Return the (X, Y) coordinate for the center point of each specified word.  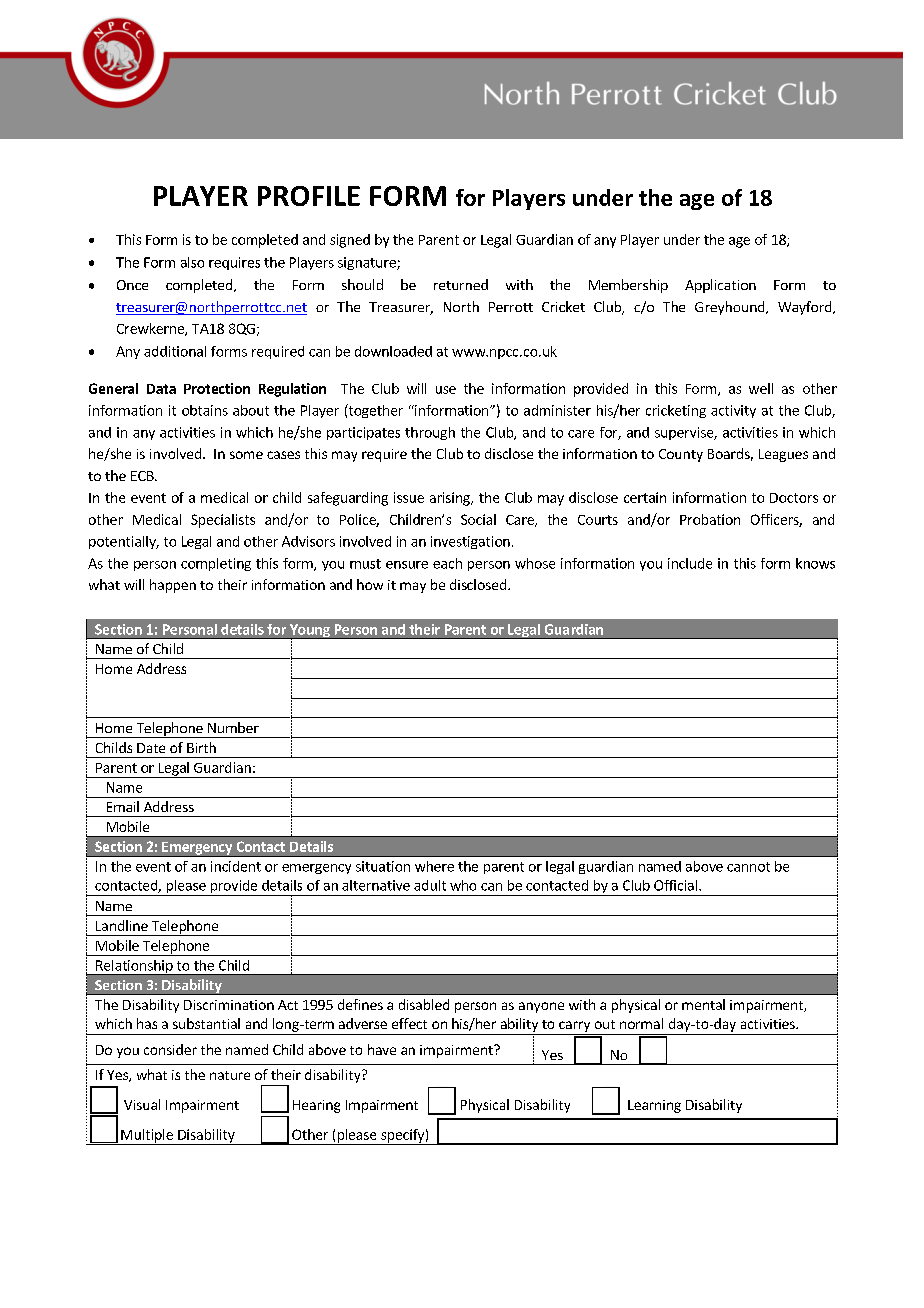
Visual (142, 1104)
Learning (654, 1106)
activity (733, 411)
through (430, 433)
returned (461, 284)
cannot (748, 867)
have (382, 1049)
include (690, 563)
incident (236, 866)
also (192, 262)
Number (233, 727)
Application (720, 286)
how (370, 584)
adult (430, 885)
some (246, 455)
